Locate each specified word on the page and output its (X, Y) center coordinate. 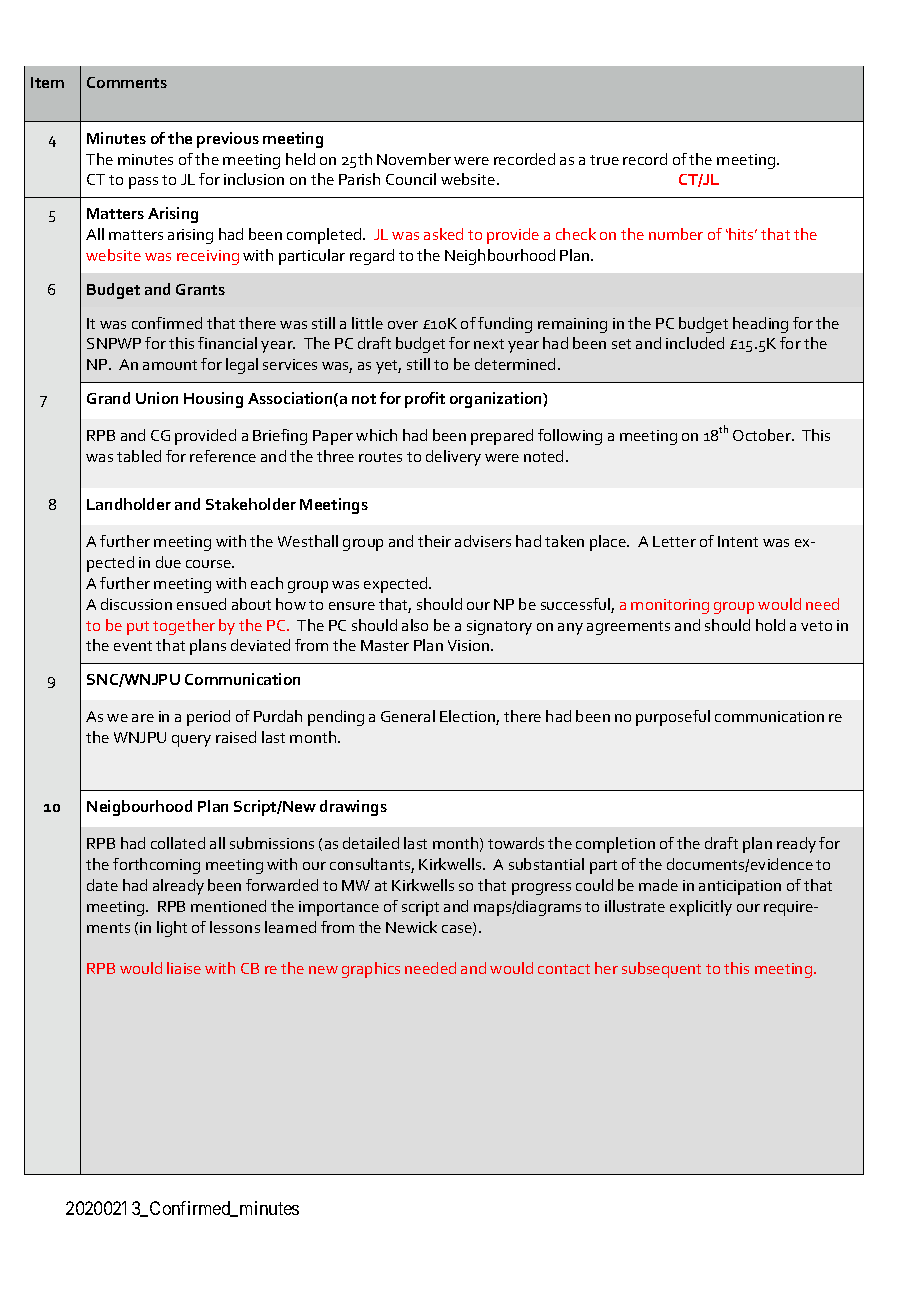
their (434, 541)
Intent (738, 541)
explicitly (701, 908)
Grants (200, 289)
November (414, 159)
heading (760, 325)
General (408, 716)
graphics (371, 970)
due (168, 562)
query (191, 741)
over (403, 325)
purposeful (673, 718)
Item (47, 82)
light (172, 929)
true (604, 160)
